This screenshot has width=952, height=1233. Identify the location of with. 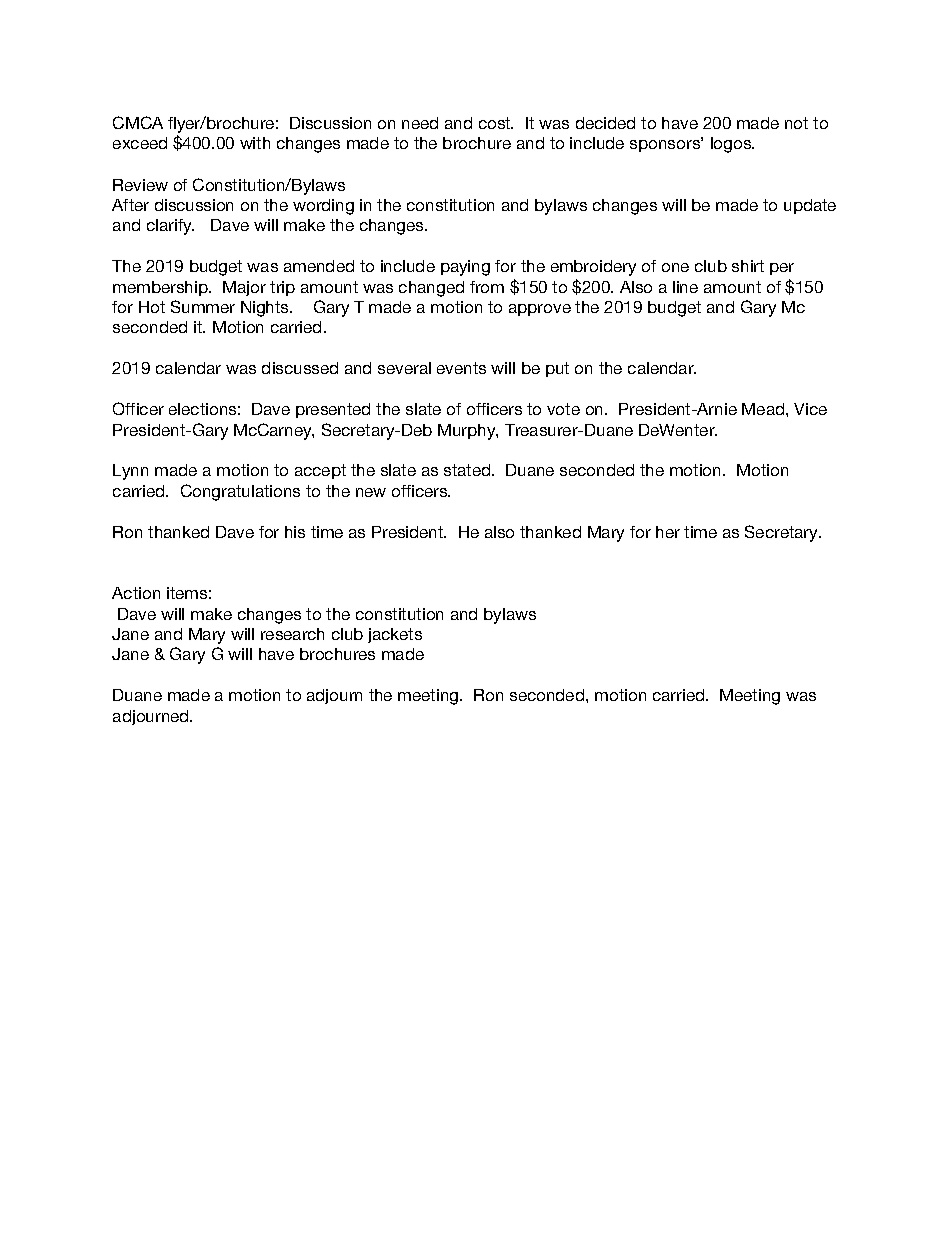
(255, 143).
